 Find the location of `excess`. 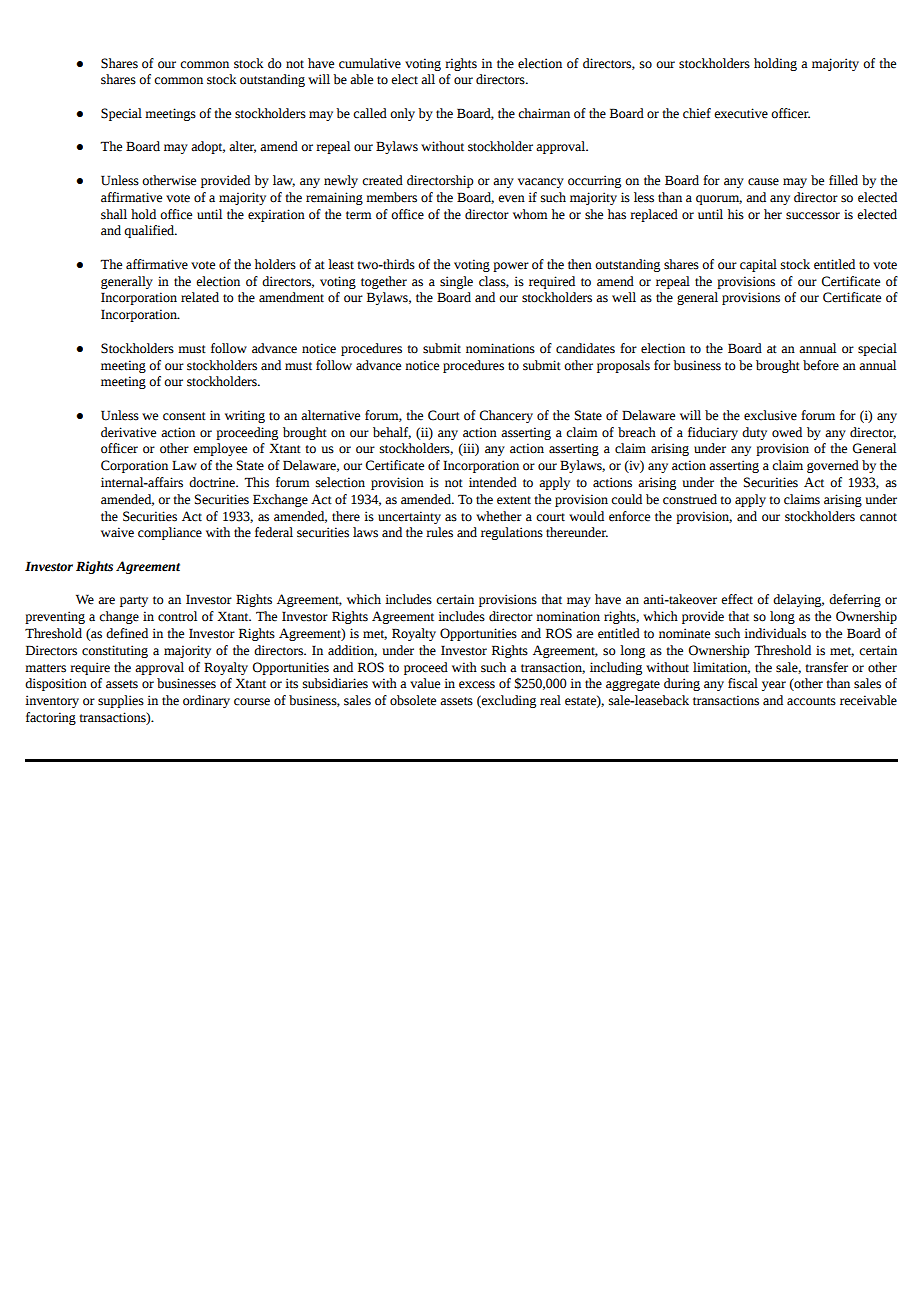

excess is located at coordinates (477, 685).
